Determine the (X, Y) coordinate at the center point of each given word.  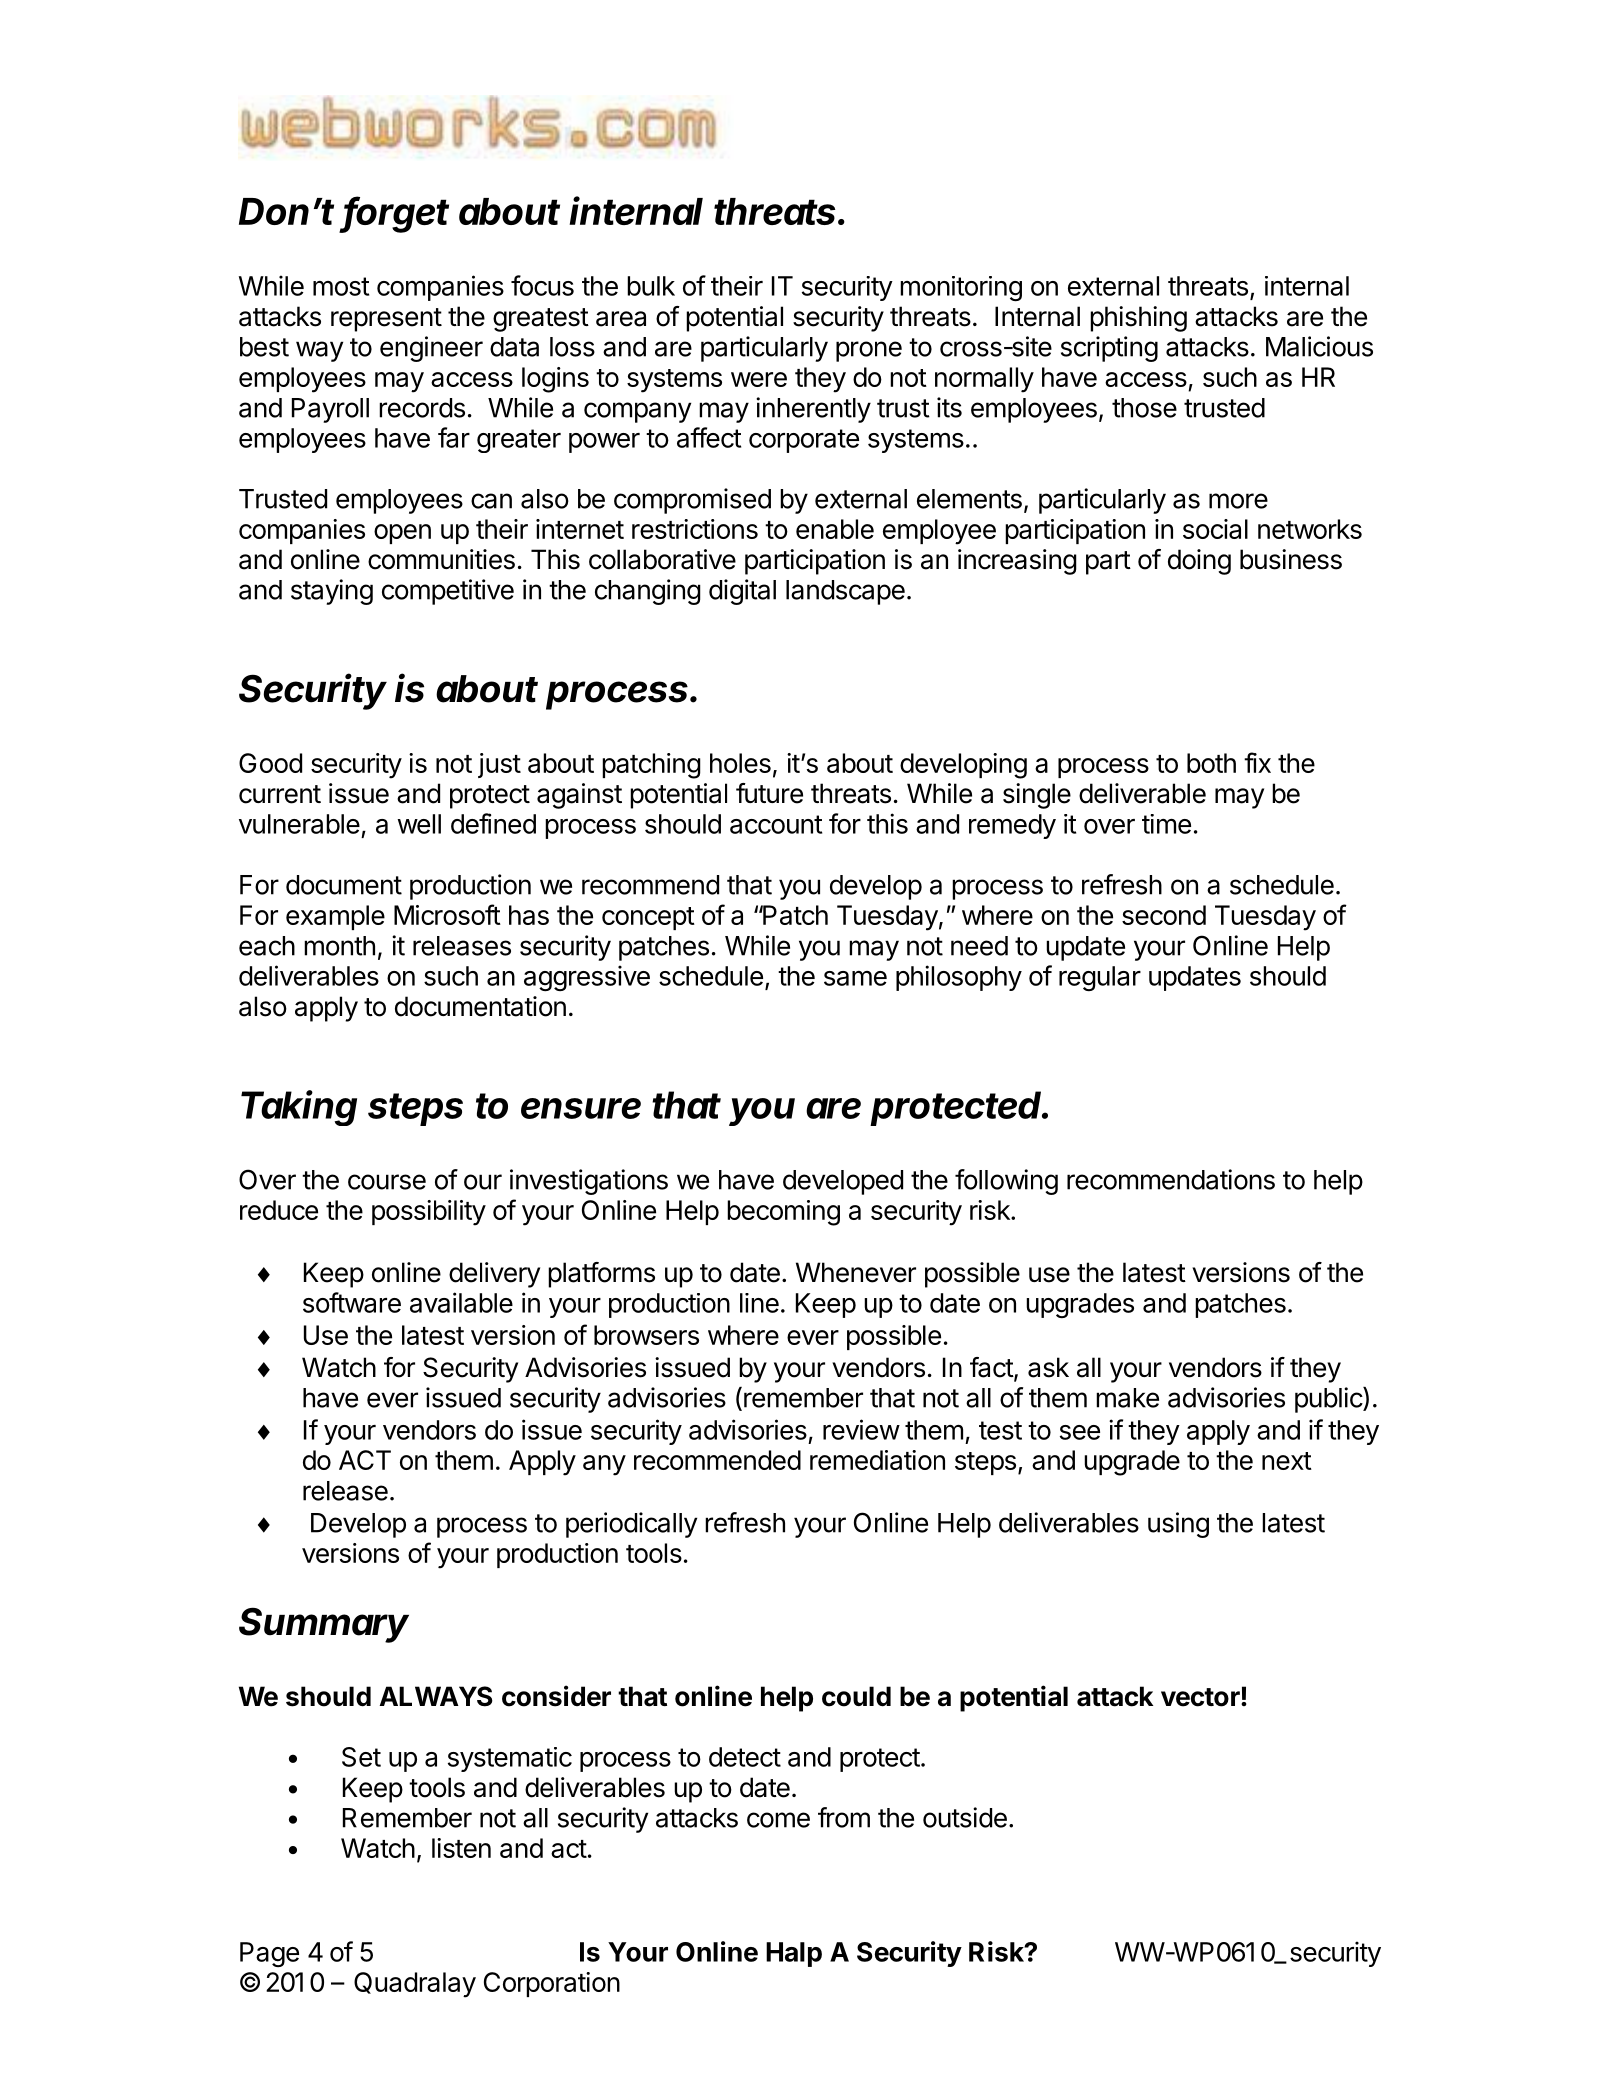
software (352, 1302)
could (856, 1696)
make (1127, 1398)
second (1164, 915)
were (759, 379)
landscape (845, 592)
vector (1201, 1697)
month (339, 946)
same (855, 978)
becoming (783, 1213)
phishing (1138, 319)
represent (386, 320)
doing (1199, 562)
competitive (448, 592)
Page (269, 1954)
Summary (324, 1625)
